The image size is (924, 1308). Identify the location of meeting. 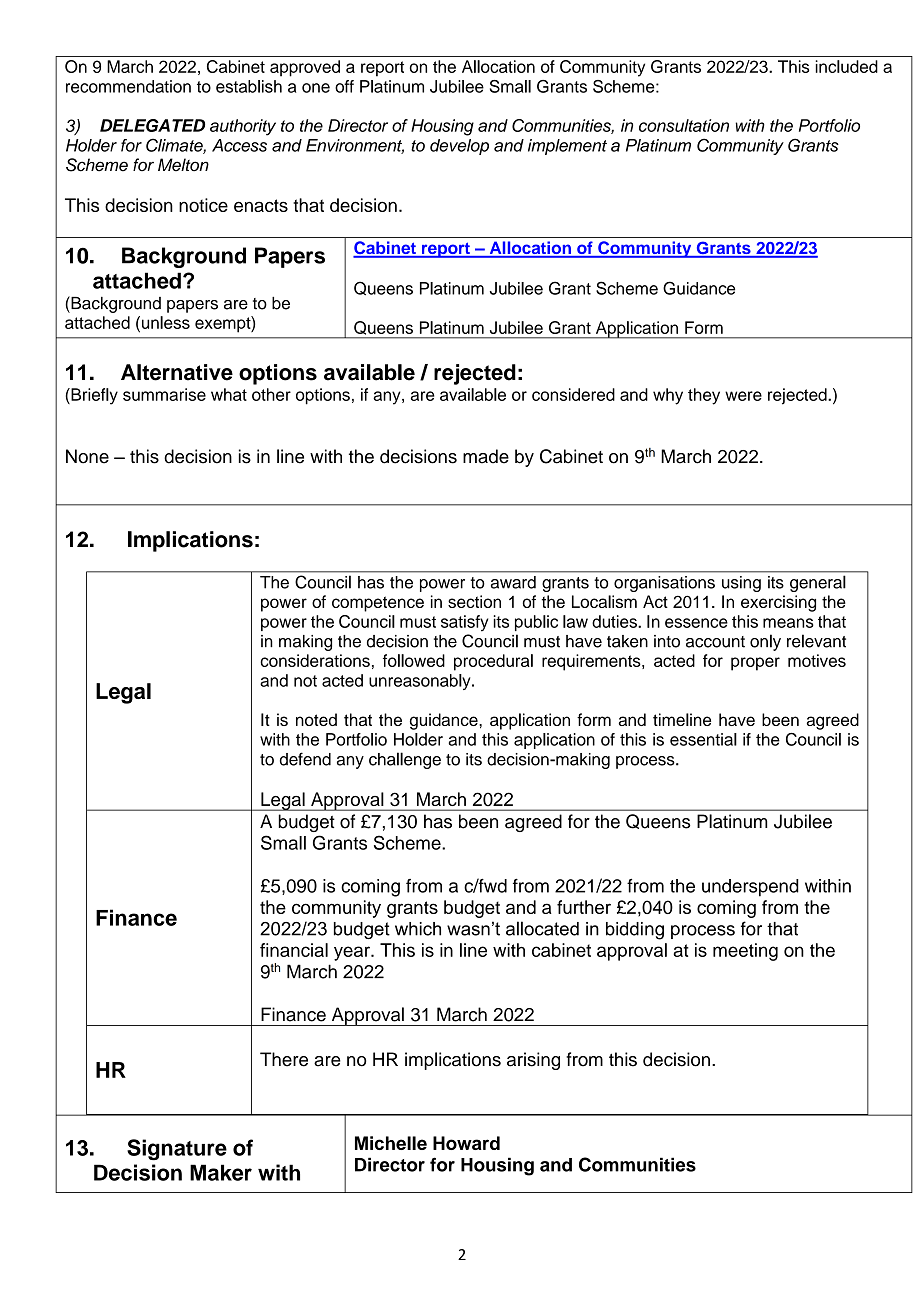
(745, 952).
